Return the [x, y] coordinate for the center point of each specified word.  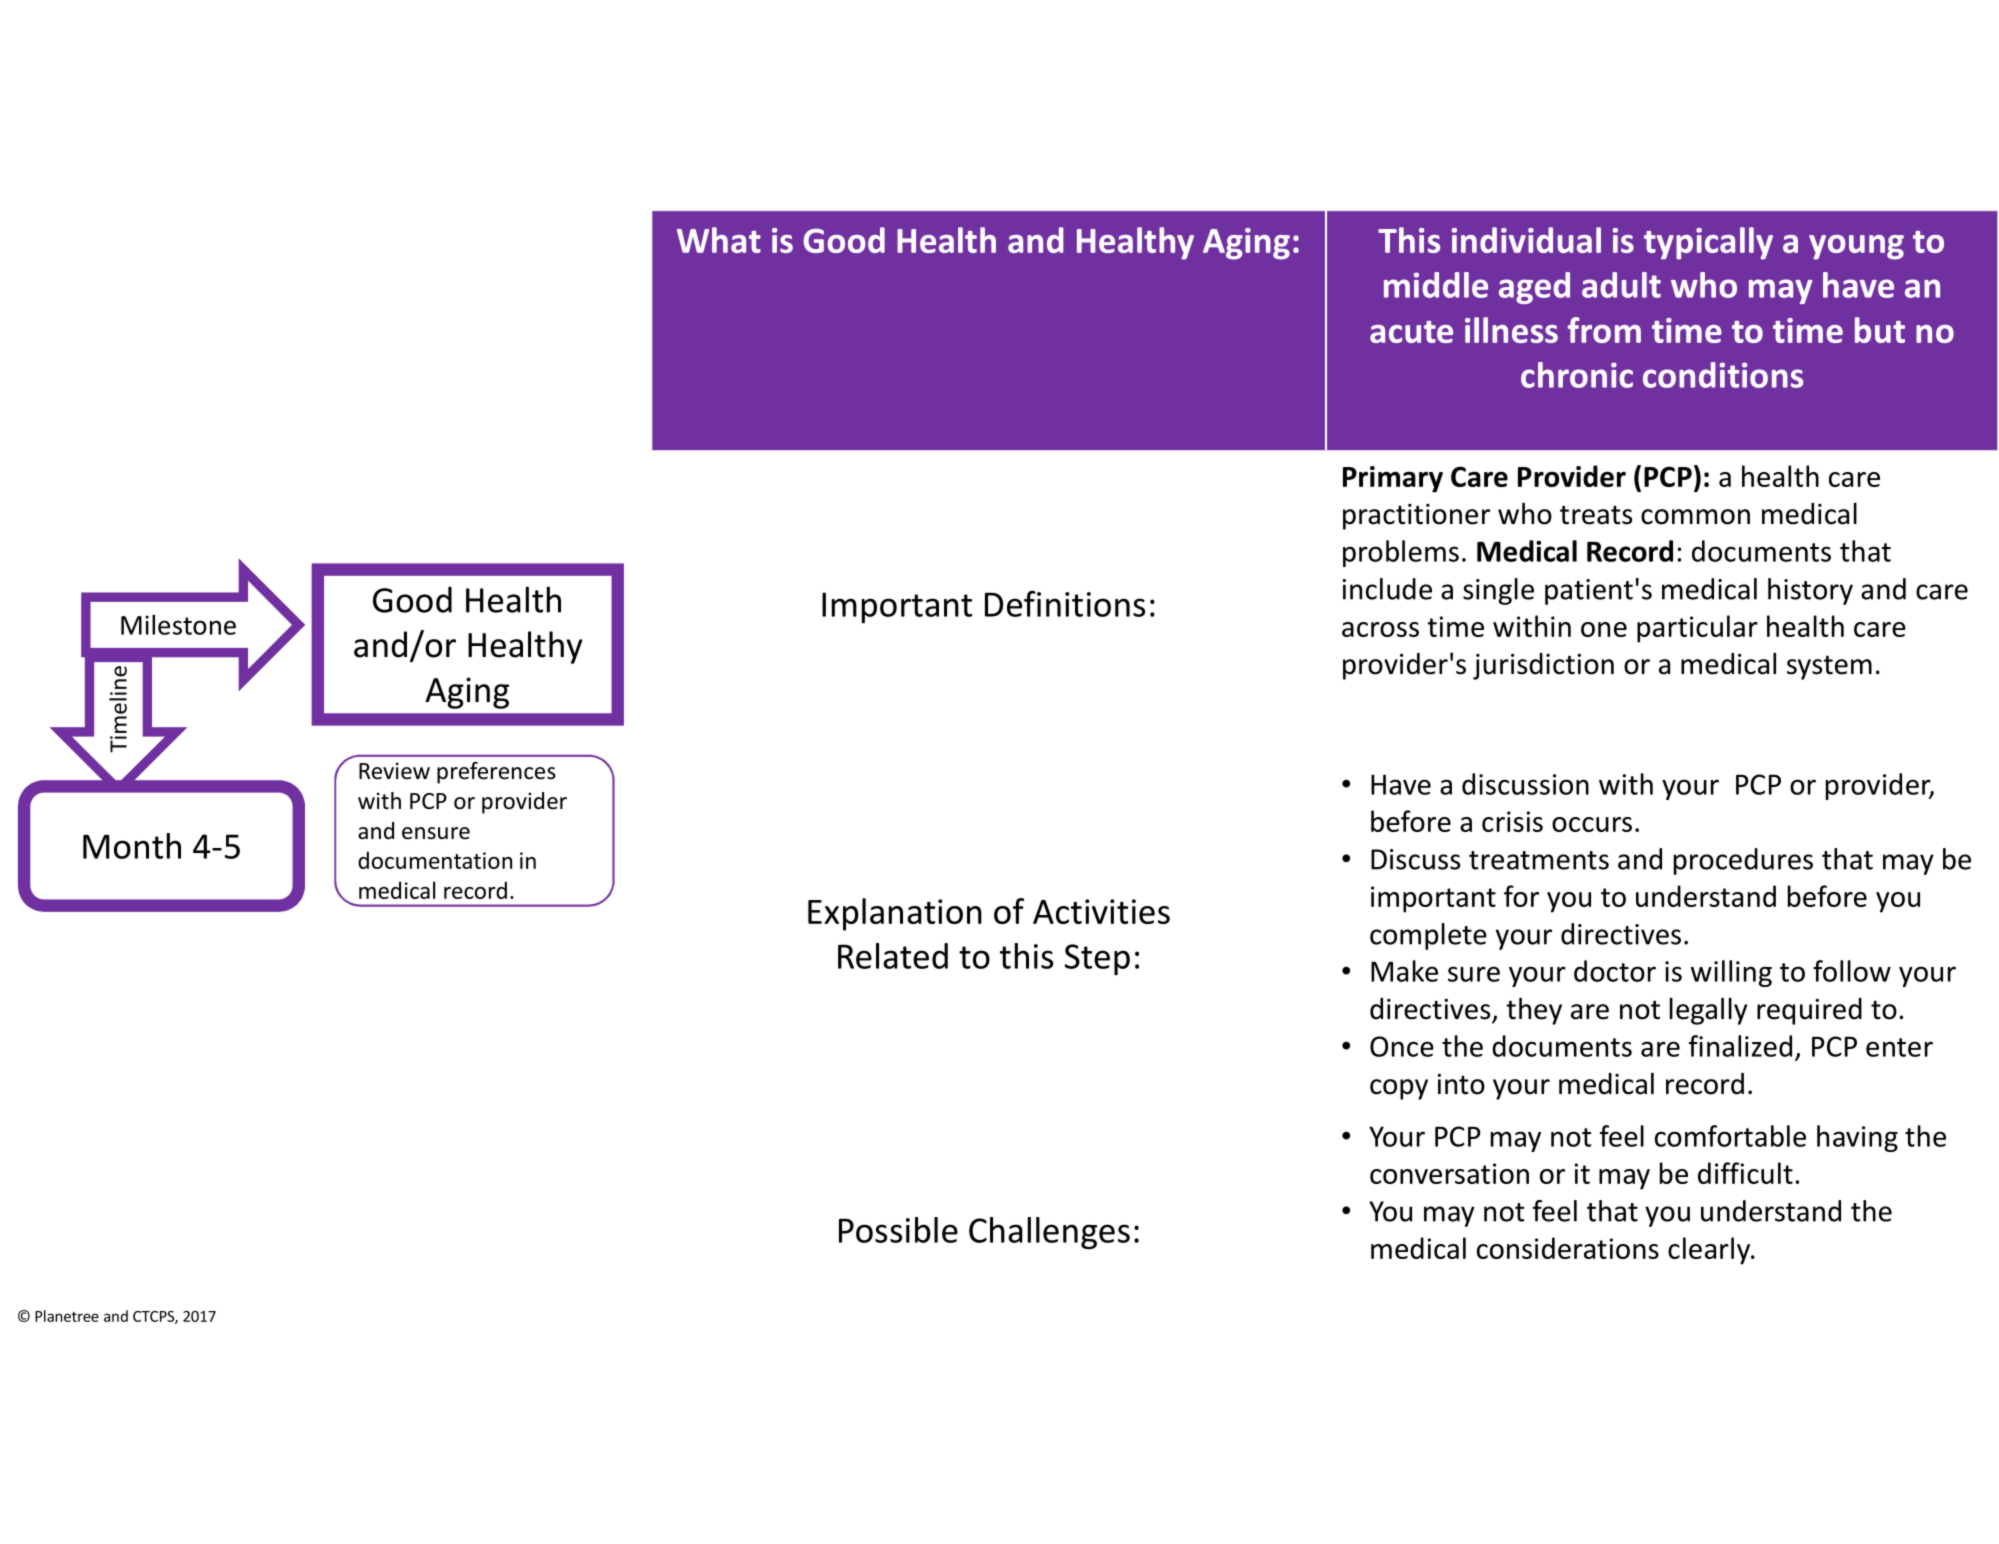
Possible [898, 1230]
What [719, 240]
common [1695, 517]
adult [1621, 285]
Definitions [1065, 604]
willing [1731, 973]
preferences [496, 773]
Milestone [178, 624]
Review [394, 771]
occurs [1592, 824]
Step [1097, 959]
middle [1436, 285]
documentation [435, 860]
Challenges [1049, 1233]
